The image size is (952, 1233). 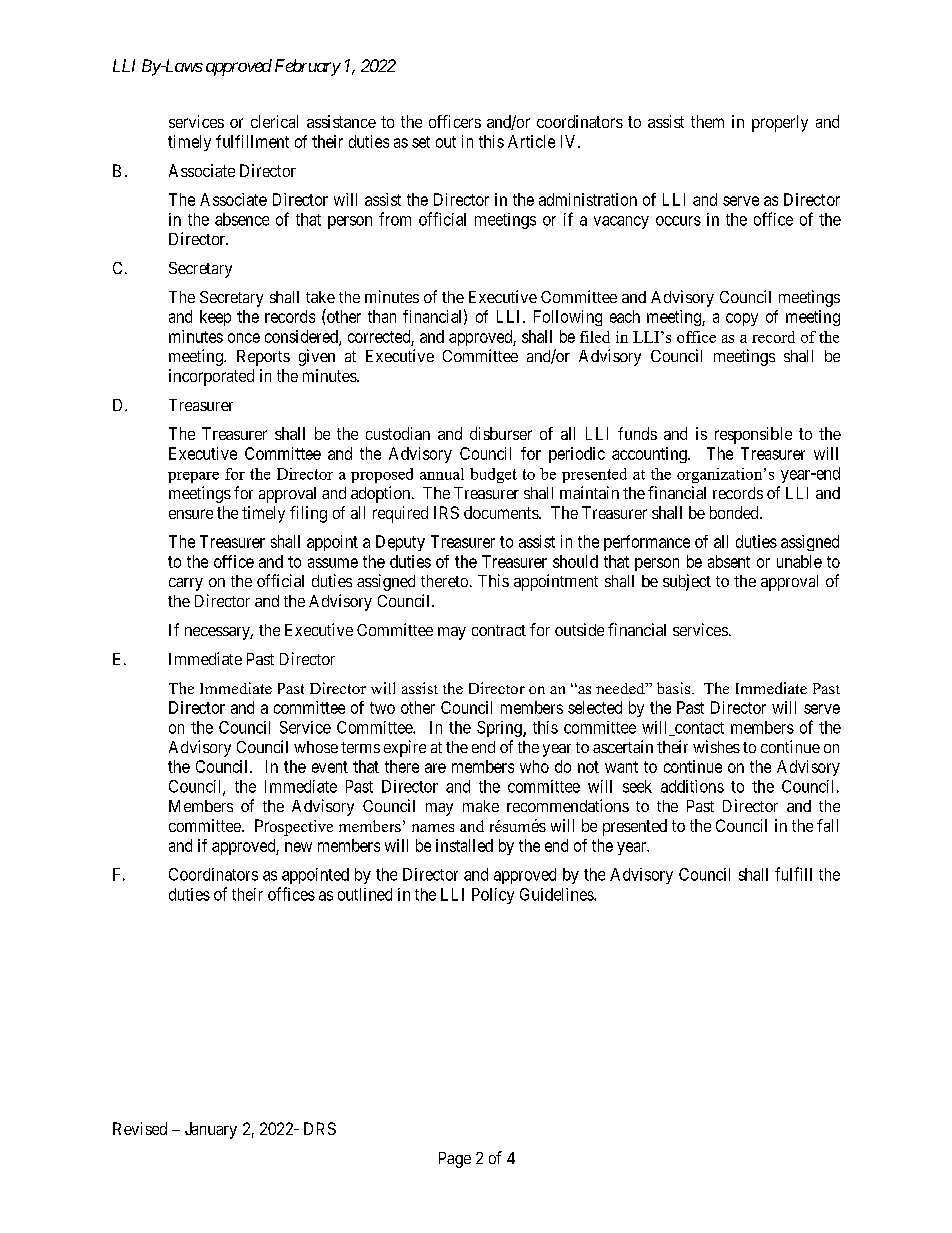 I want to click on carry, so click(x=186, y=584).
